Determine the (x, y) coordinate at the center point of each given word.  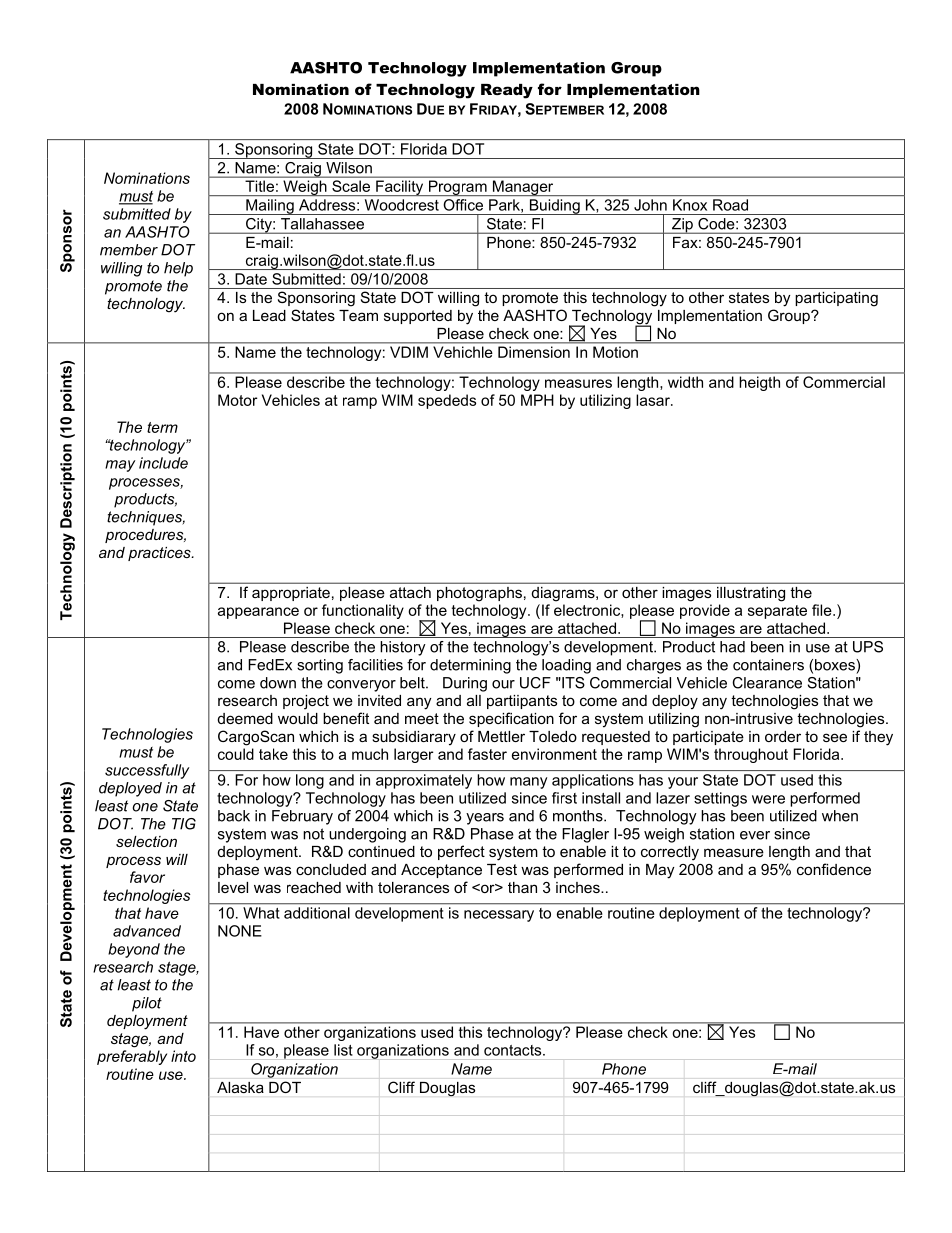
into (183, 1056)
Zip (682, 226)
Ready (507, 91)
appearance (258, 613)
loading (566, 666)
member (129, 250)
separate (777, 612)
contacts (514, 1050)
